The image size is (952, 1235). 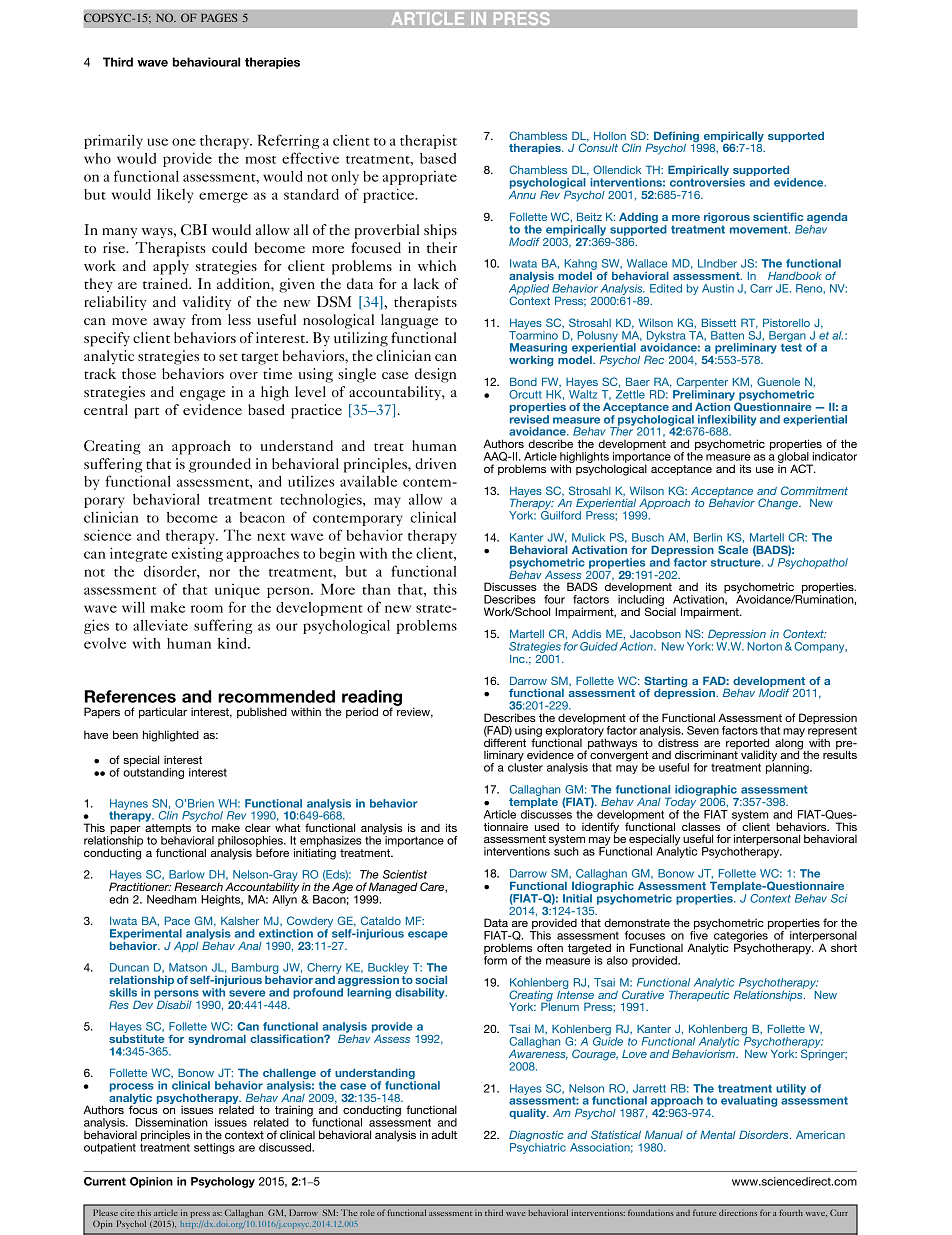 I want to click on appropriate, so click(x=420, y=178).
